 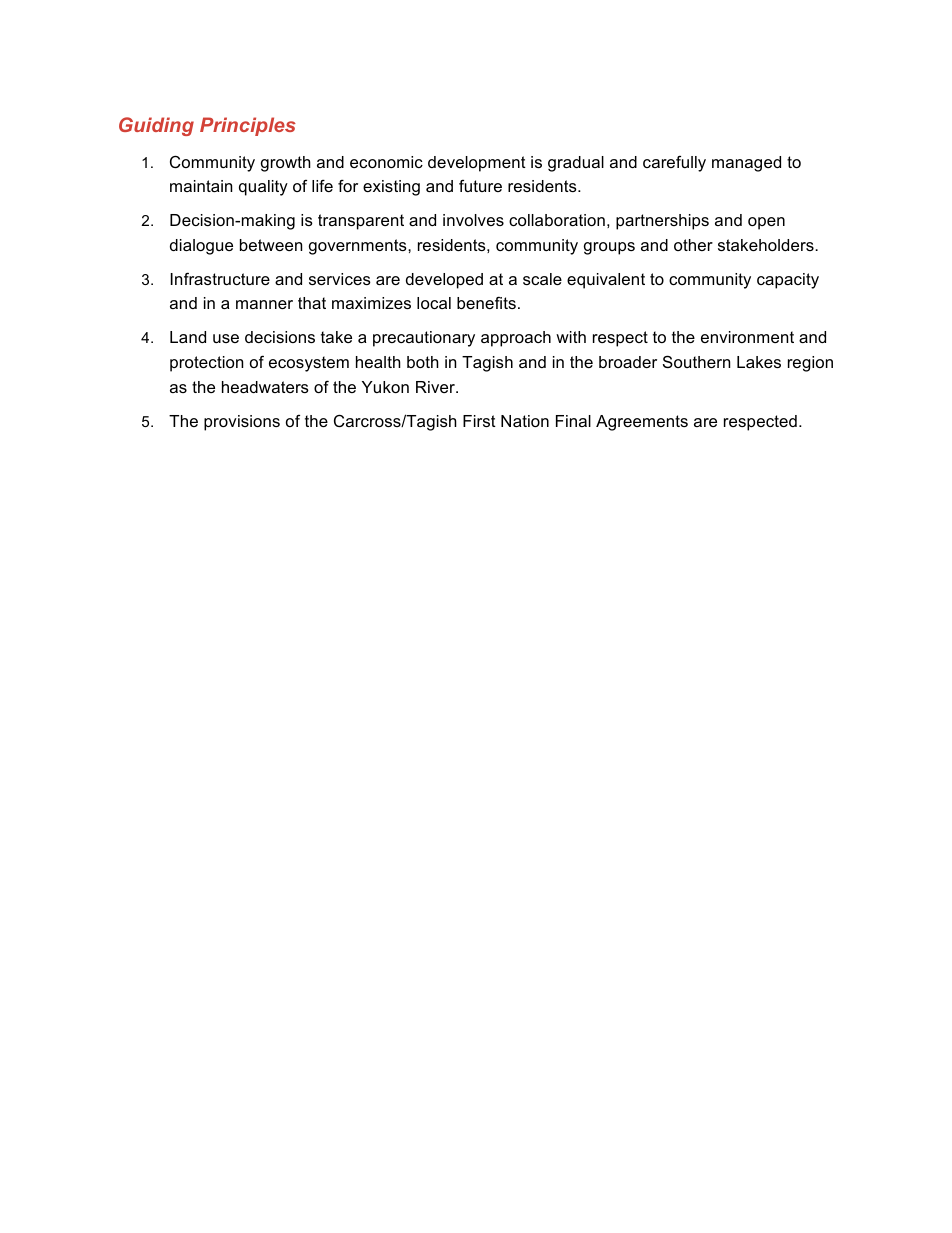 What do you see at coordinates (766, 223) in the image?
I see `open` at bounding box center [766, 223].
